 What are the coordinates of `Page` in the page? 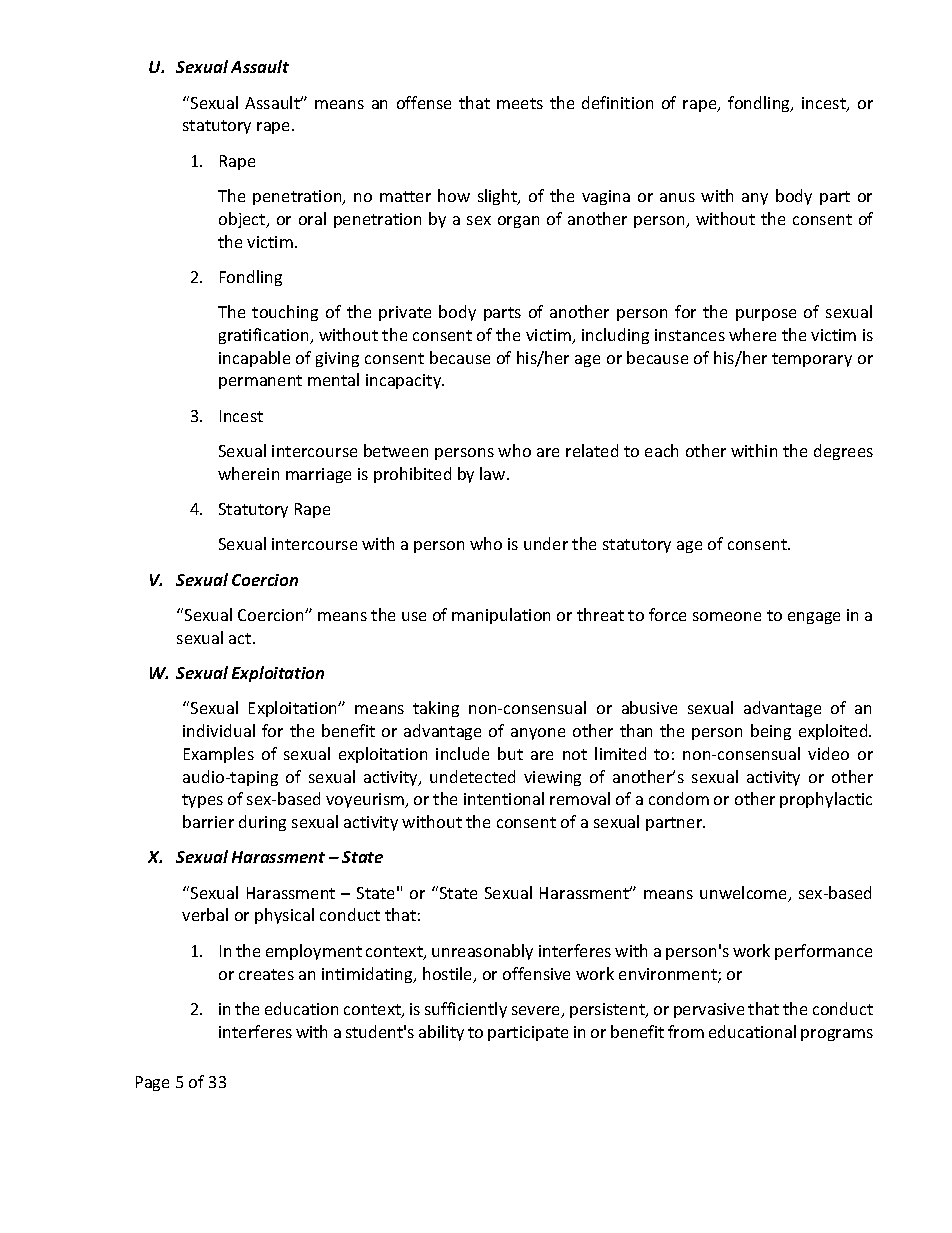 It's located at (152, 1083).
